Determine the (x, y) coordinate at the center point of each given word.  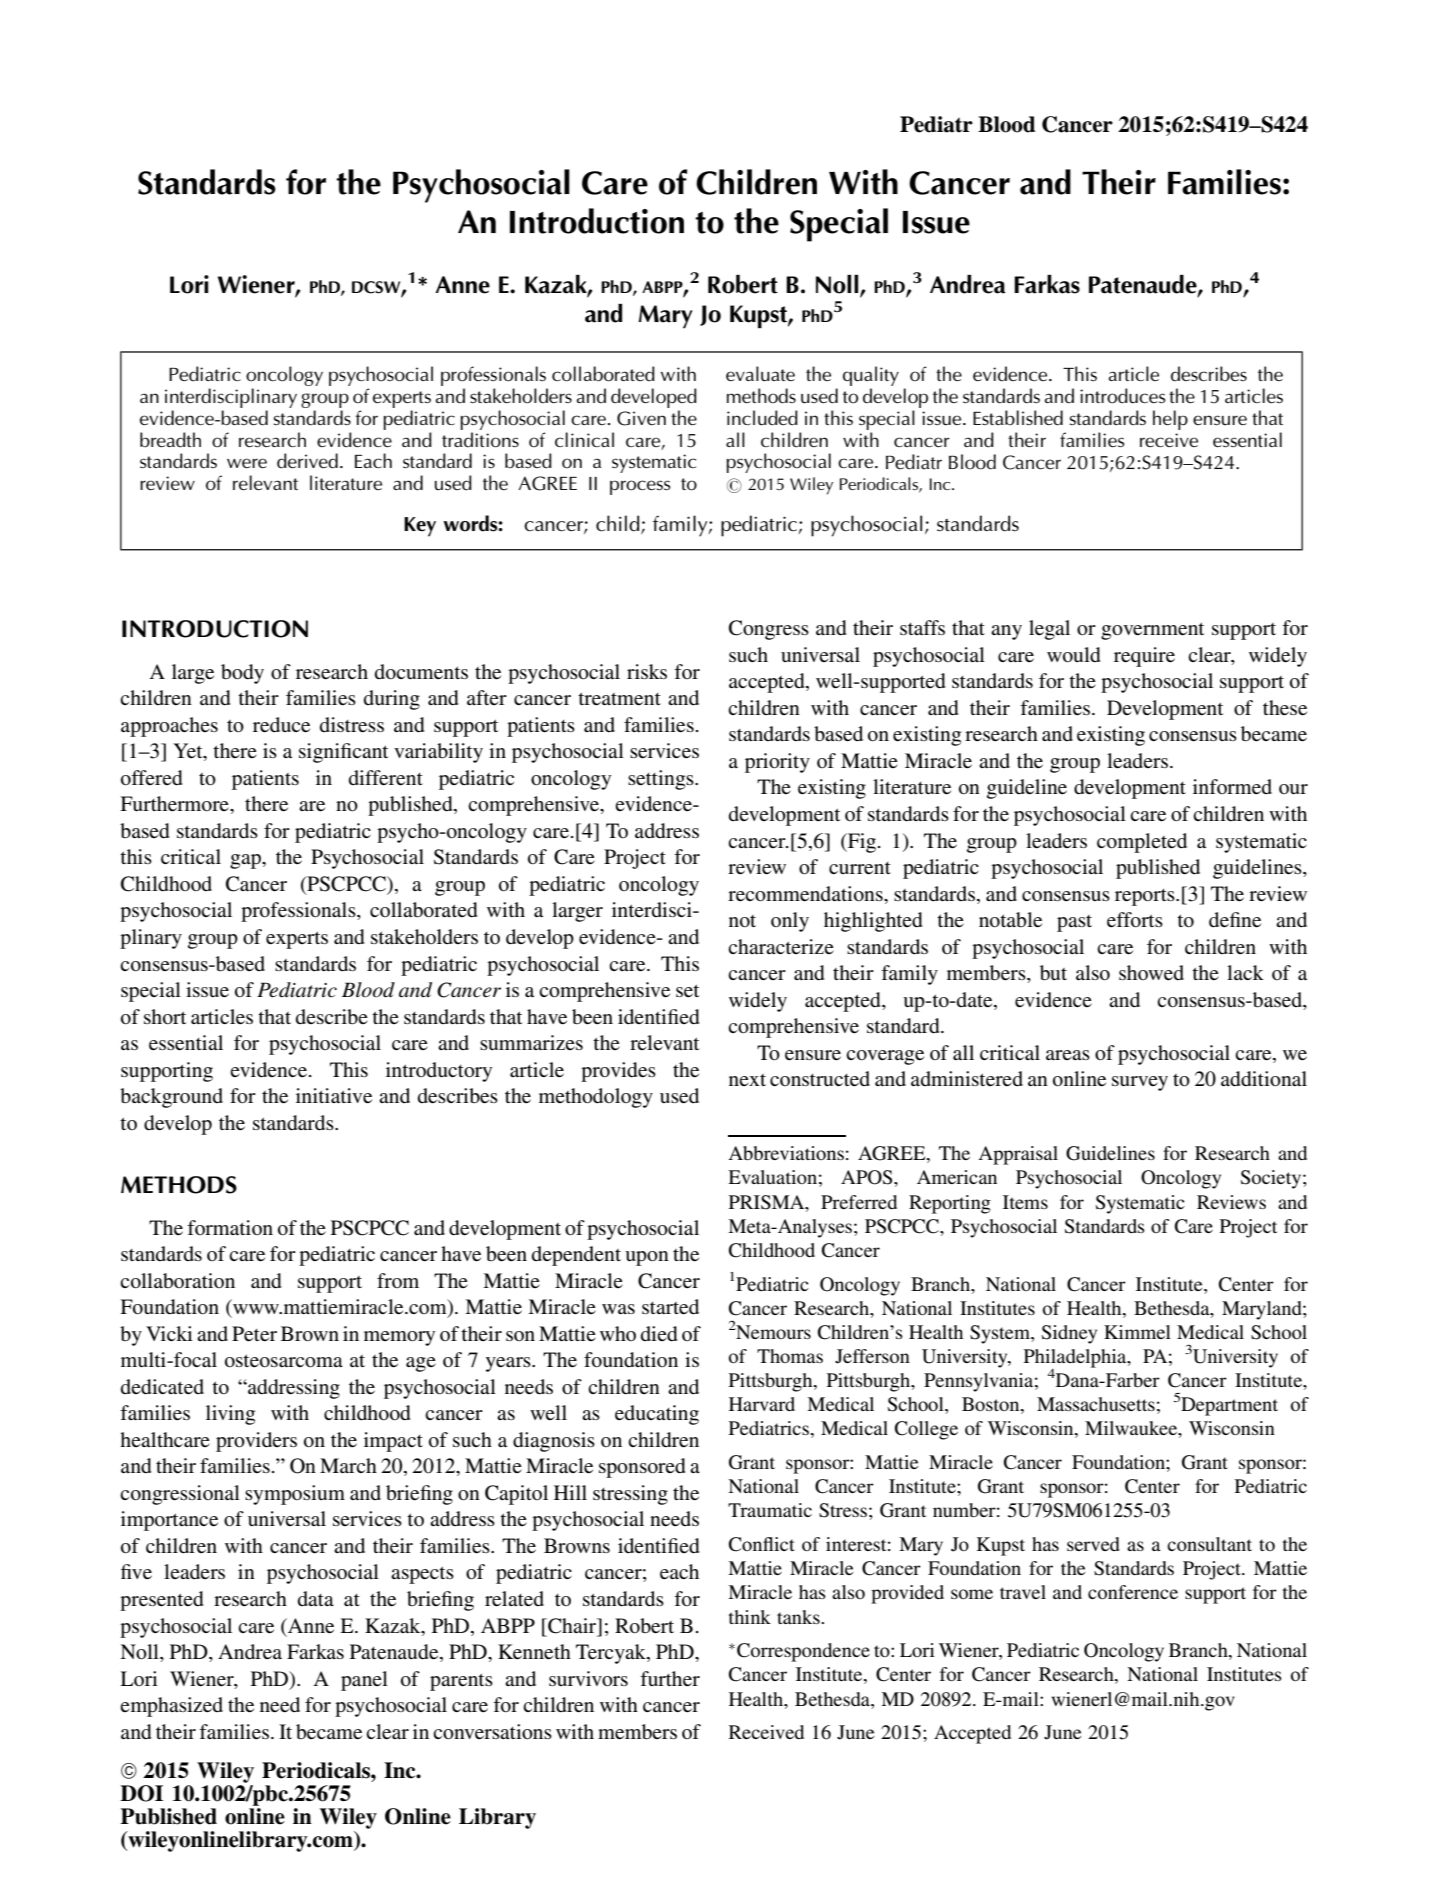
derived (307, 461)
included (762, 418)
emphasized (171, 1707)
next (747, 1080)
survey (1140, 1083)
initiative (334, 1096)
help (1170, 420)
